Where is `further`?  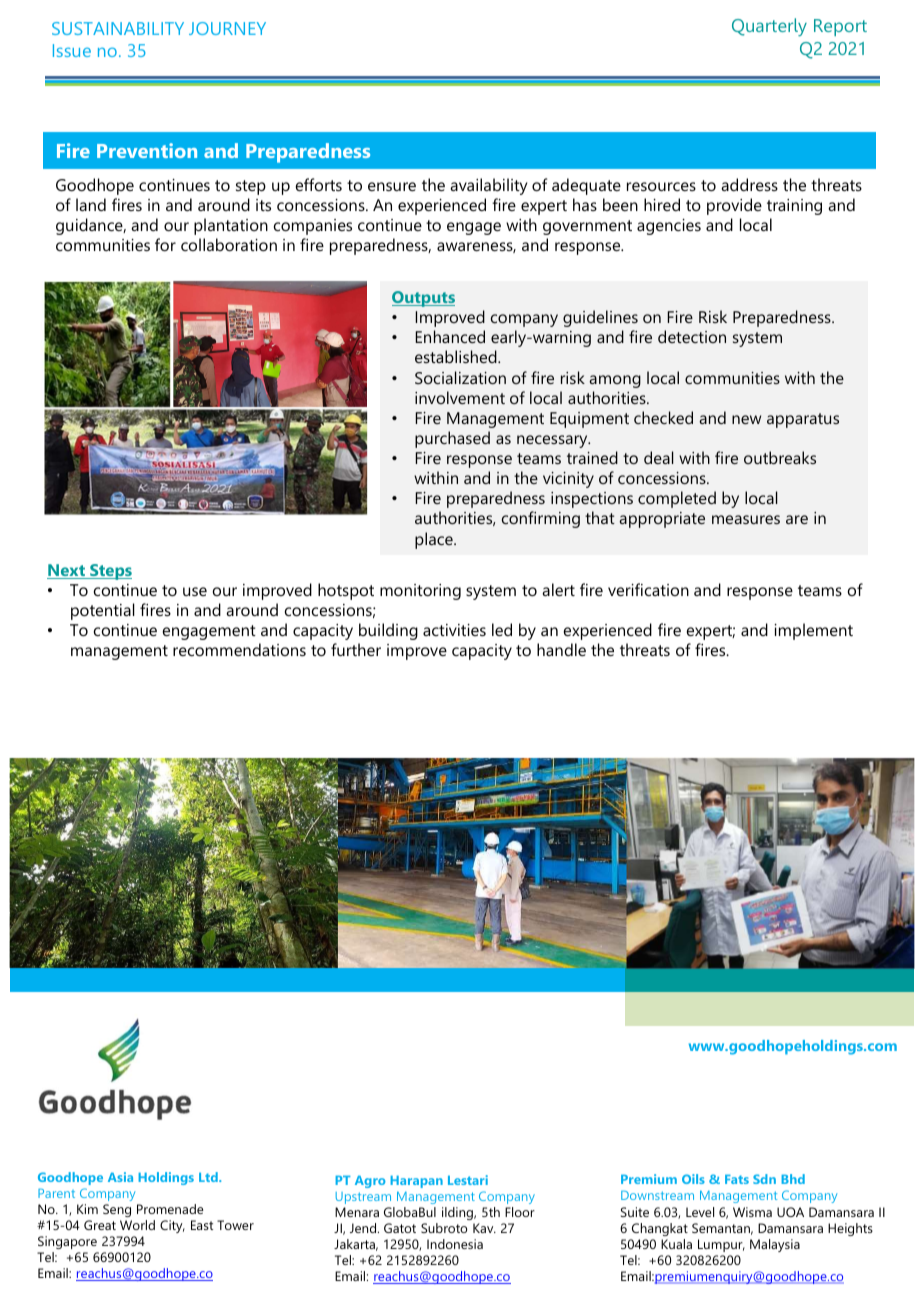 further is located at coordinates (356, 649).
